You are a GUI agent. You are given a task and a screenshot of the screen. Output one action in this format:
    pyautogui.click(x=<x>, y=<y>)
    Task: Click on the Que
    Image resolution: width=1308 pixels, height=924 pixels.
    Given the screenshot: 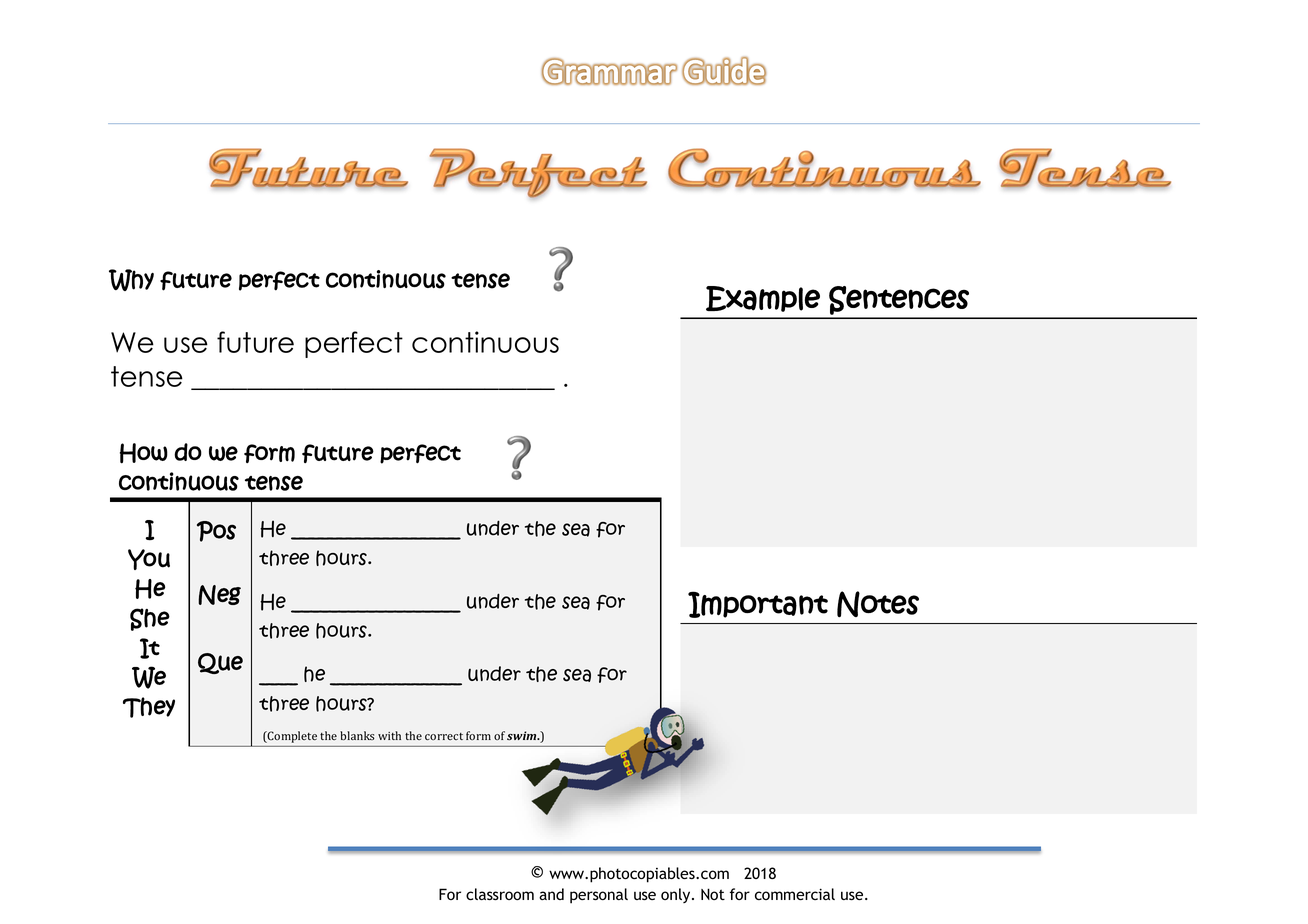 What is the action you would take?
    pyautogui.click(x=220, y=663)
